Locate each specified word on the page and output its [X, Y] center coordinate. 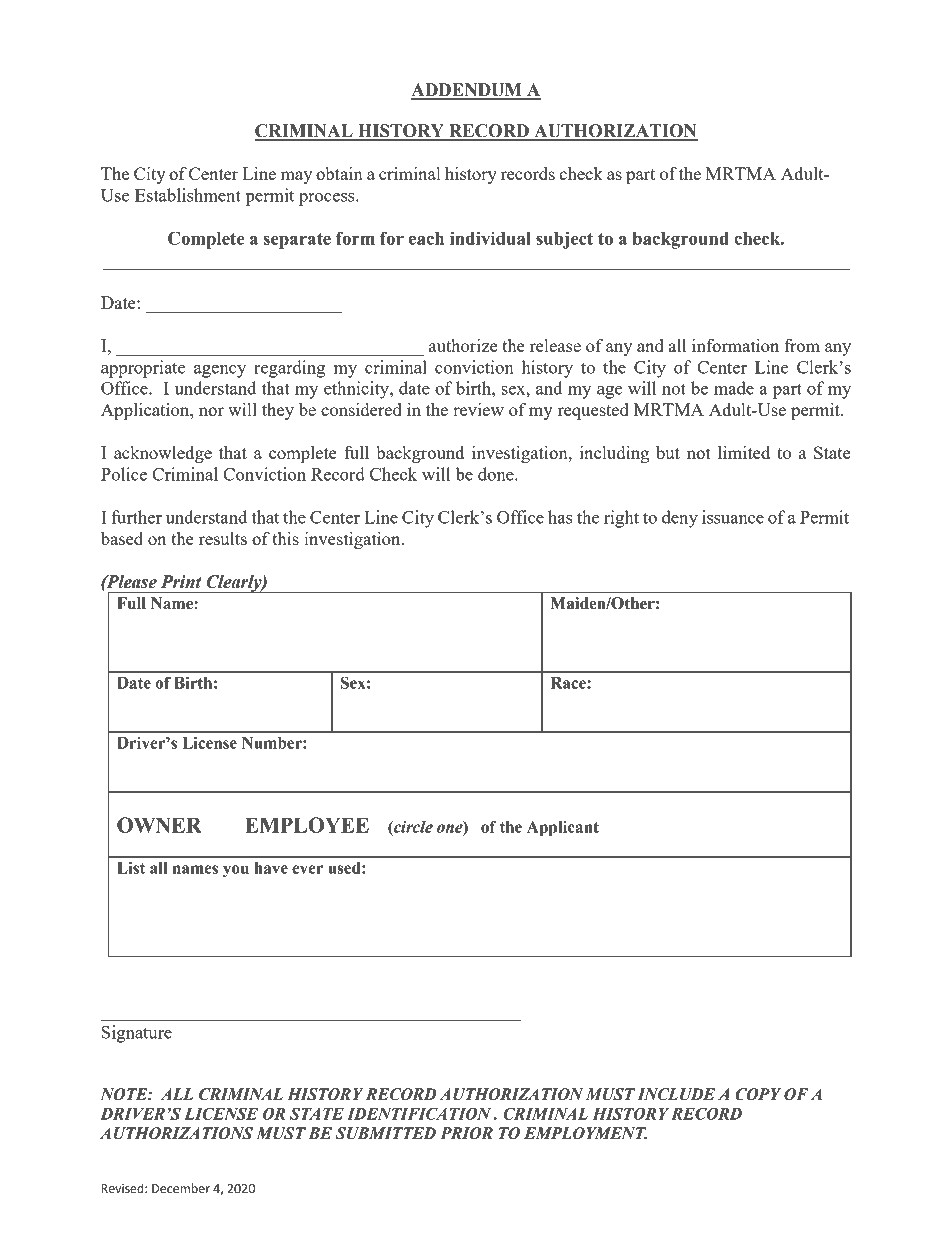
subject [564, 240]
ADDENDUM [467, 91]
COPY [758, 1094]
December [181, 1188]
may [296, 177]
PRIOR [466, 1133]
